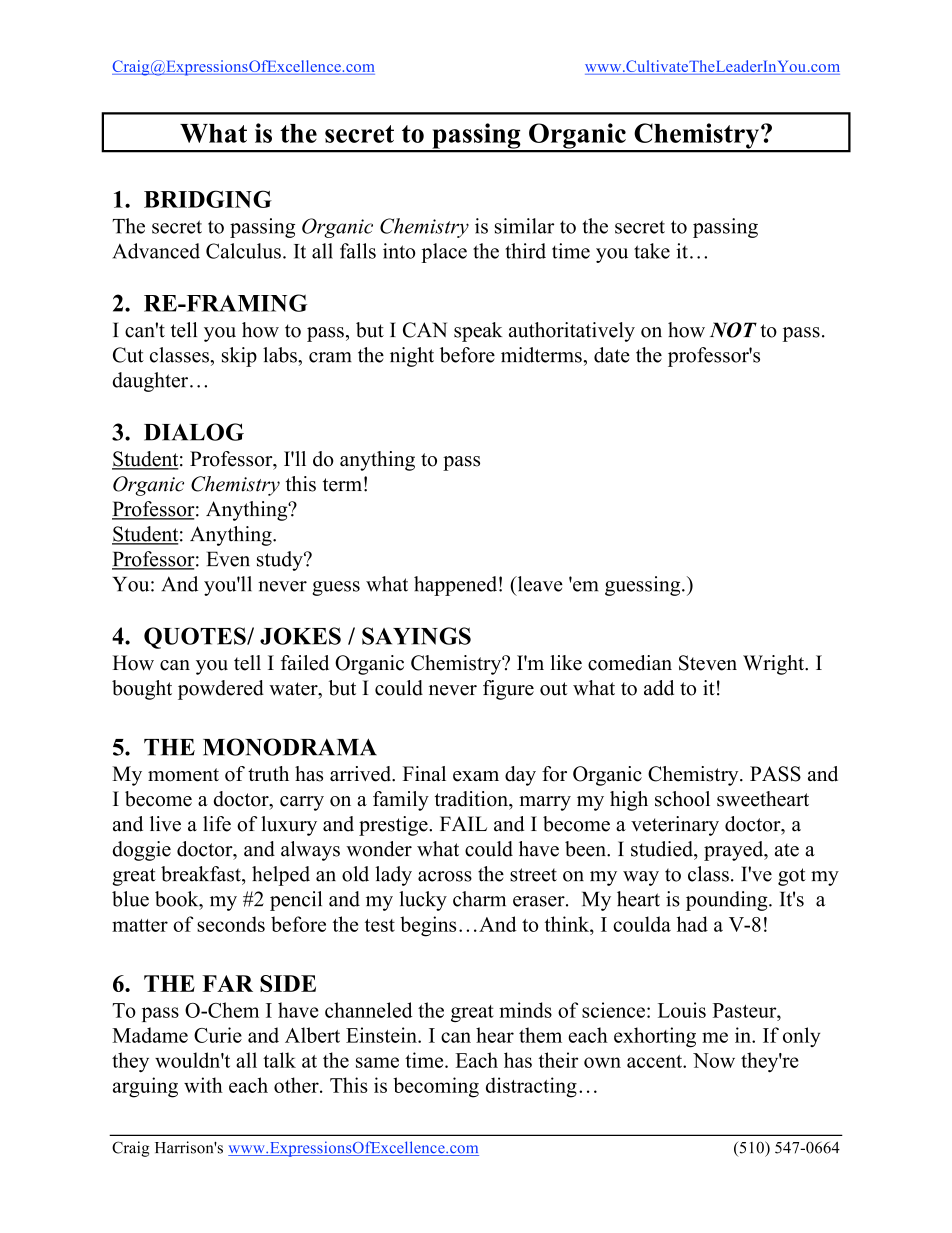  I want to click on Now, so click(714, 1060).
